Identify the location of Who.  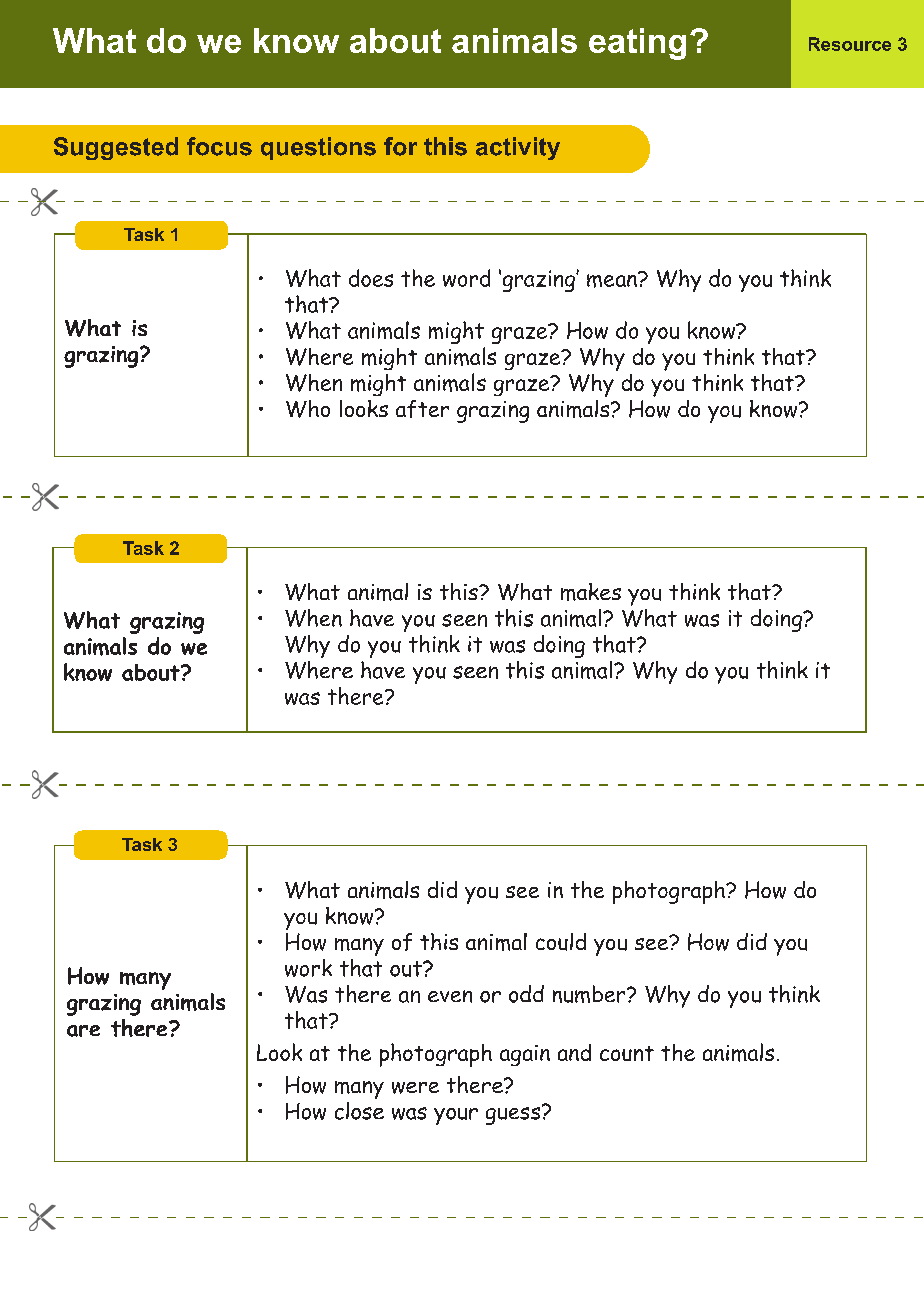
(308, 409).
